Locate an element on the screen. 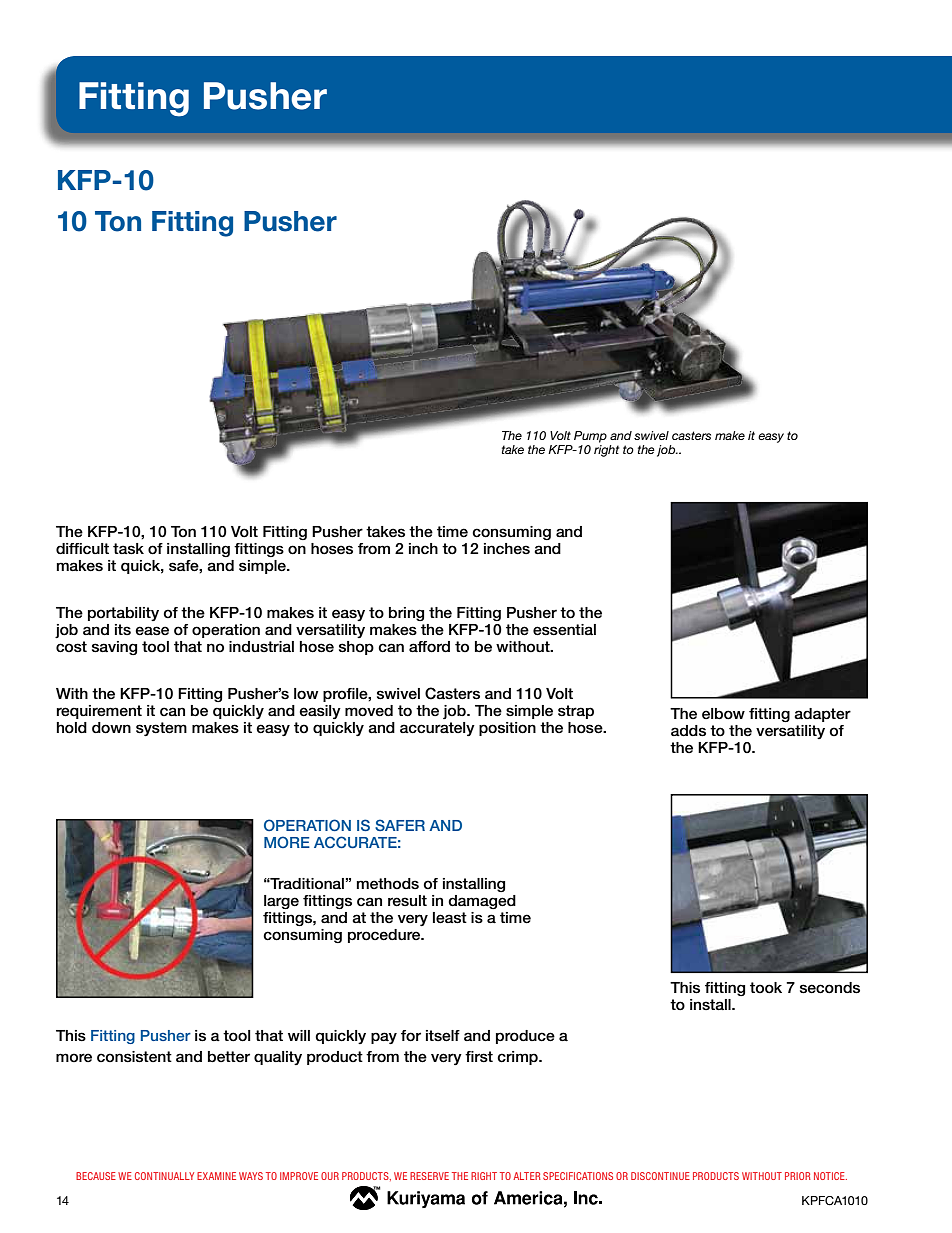 This screenshot has width=952, height=1233. consistent is located at coordinates (134, 1057).
